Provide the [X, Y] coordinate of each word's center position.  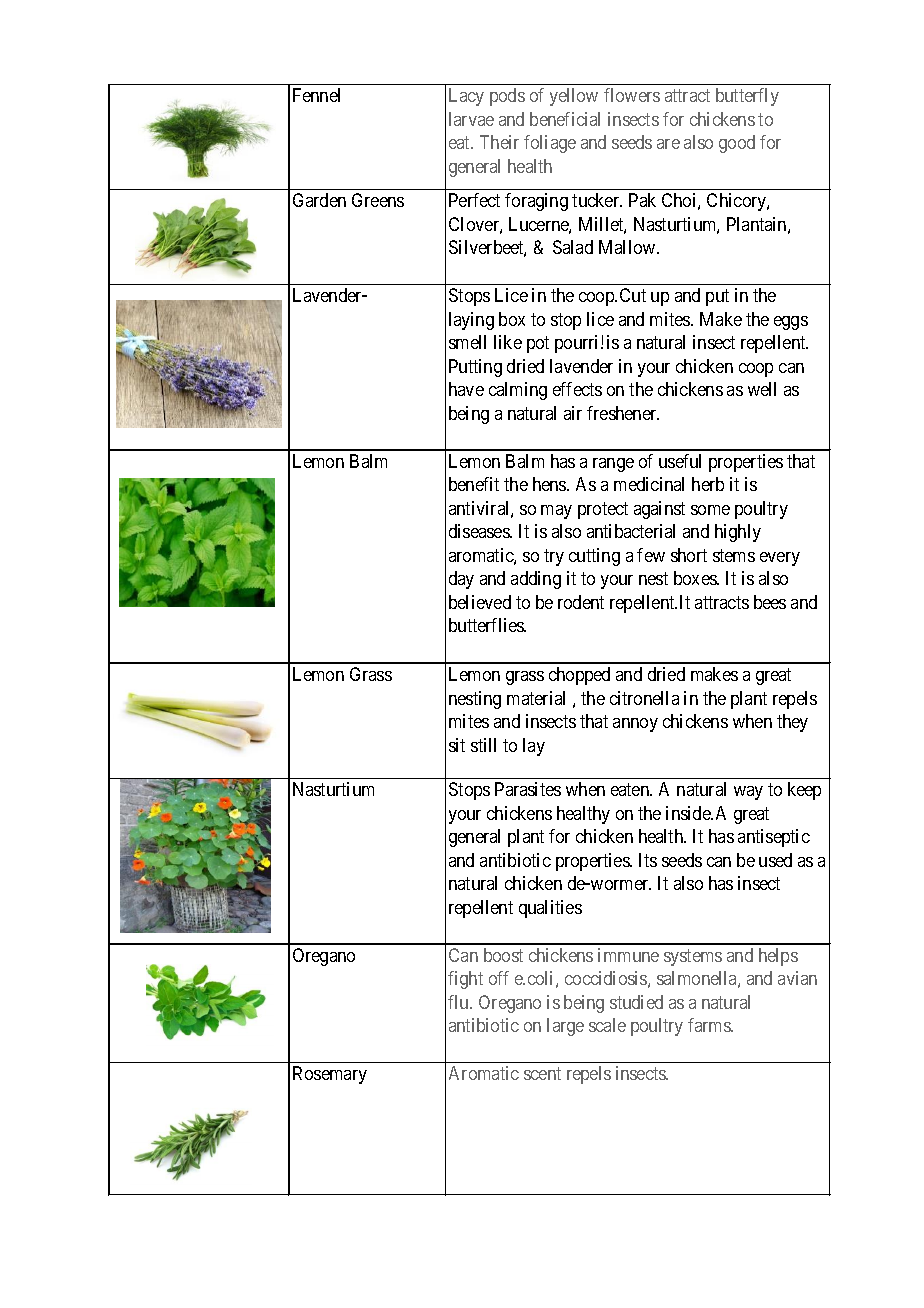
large [565, 1027]
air [573, 413]
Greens [378, 200]
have [466, 389]
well [762, 389]
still [483, 745]
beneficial [565, 119]
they [792, 723]
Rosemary [330, 1075]
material [536, 698]
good [737, 144]
